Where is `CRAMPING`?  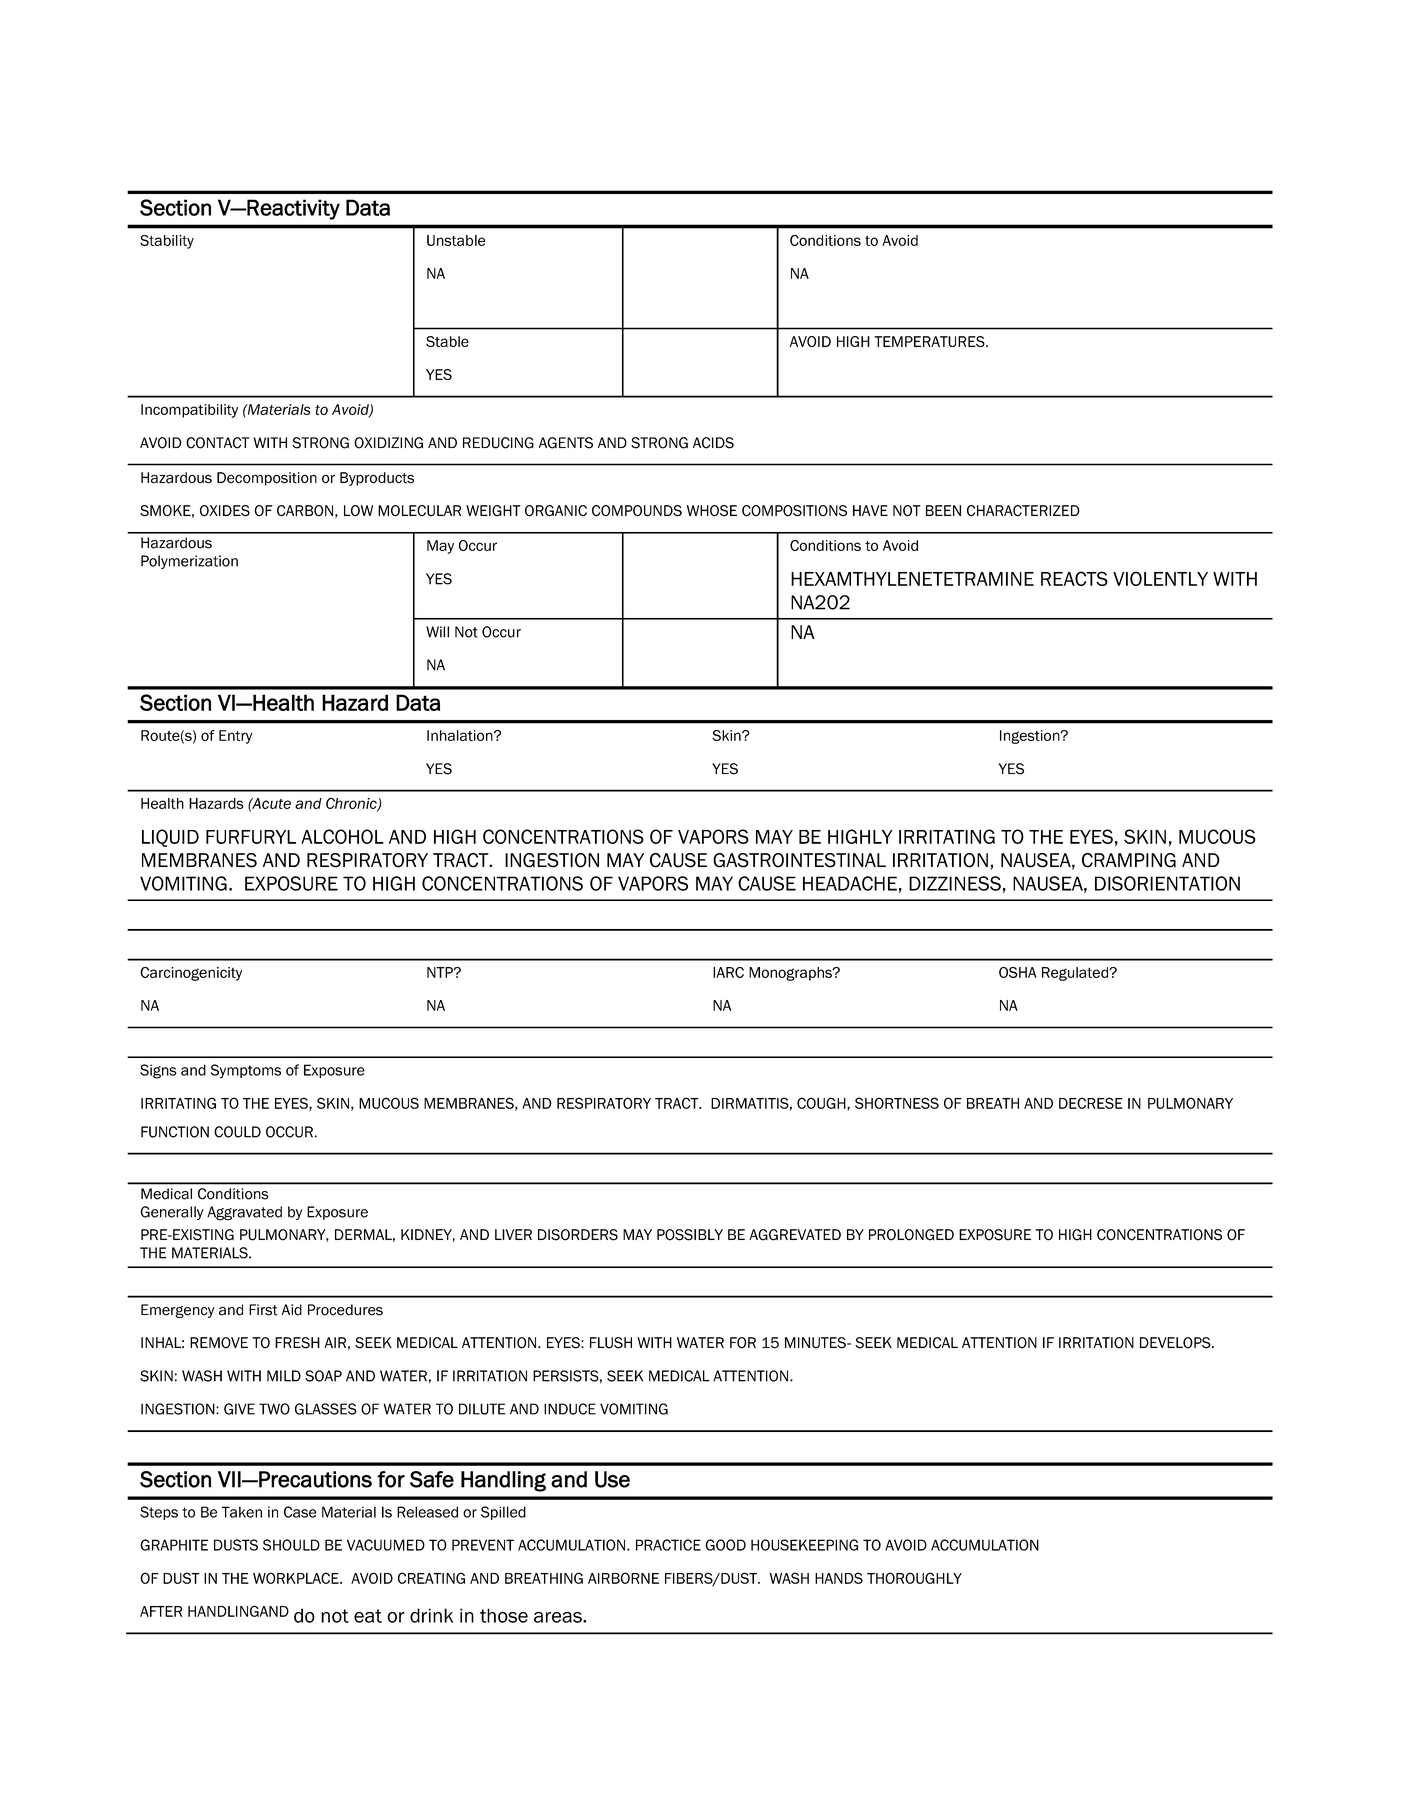
CRAMPING is located at coordinates (1129, 860).
